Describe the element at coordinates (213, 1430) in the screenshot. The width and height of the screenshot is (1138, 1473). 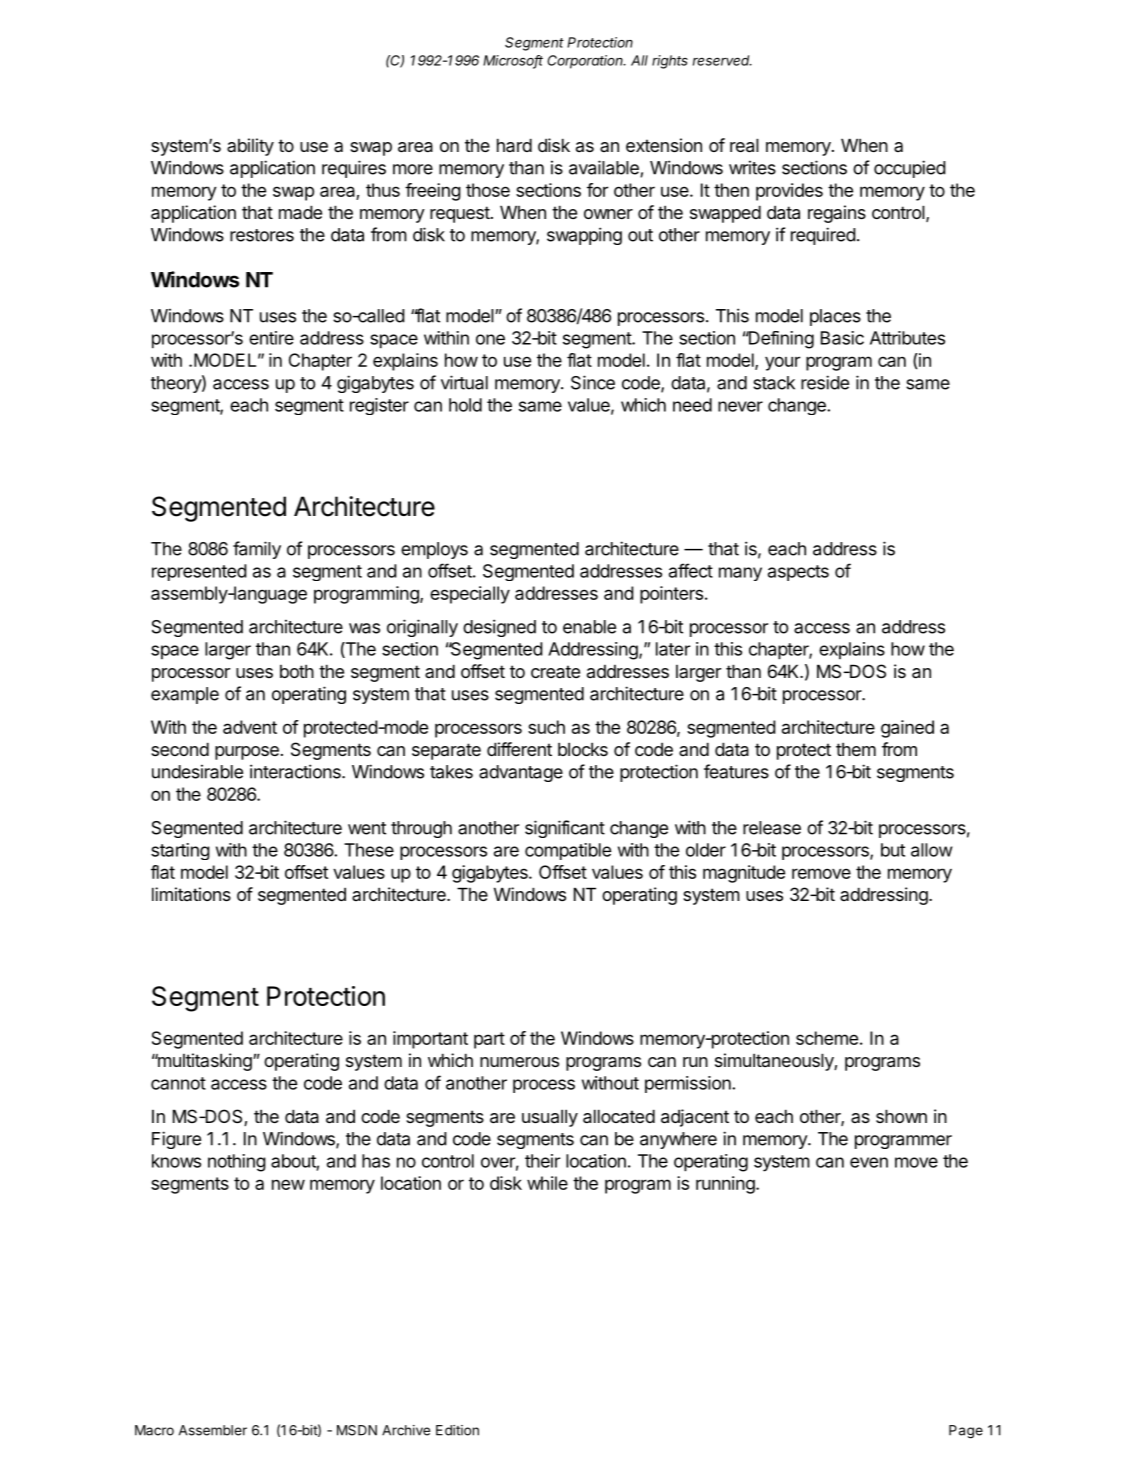
I see `Assembler` at that location.
